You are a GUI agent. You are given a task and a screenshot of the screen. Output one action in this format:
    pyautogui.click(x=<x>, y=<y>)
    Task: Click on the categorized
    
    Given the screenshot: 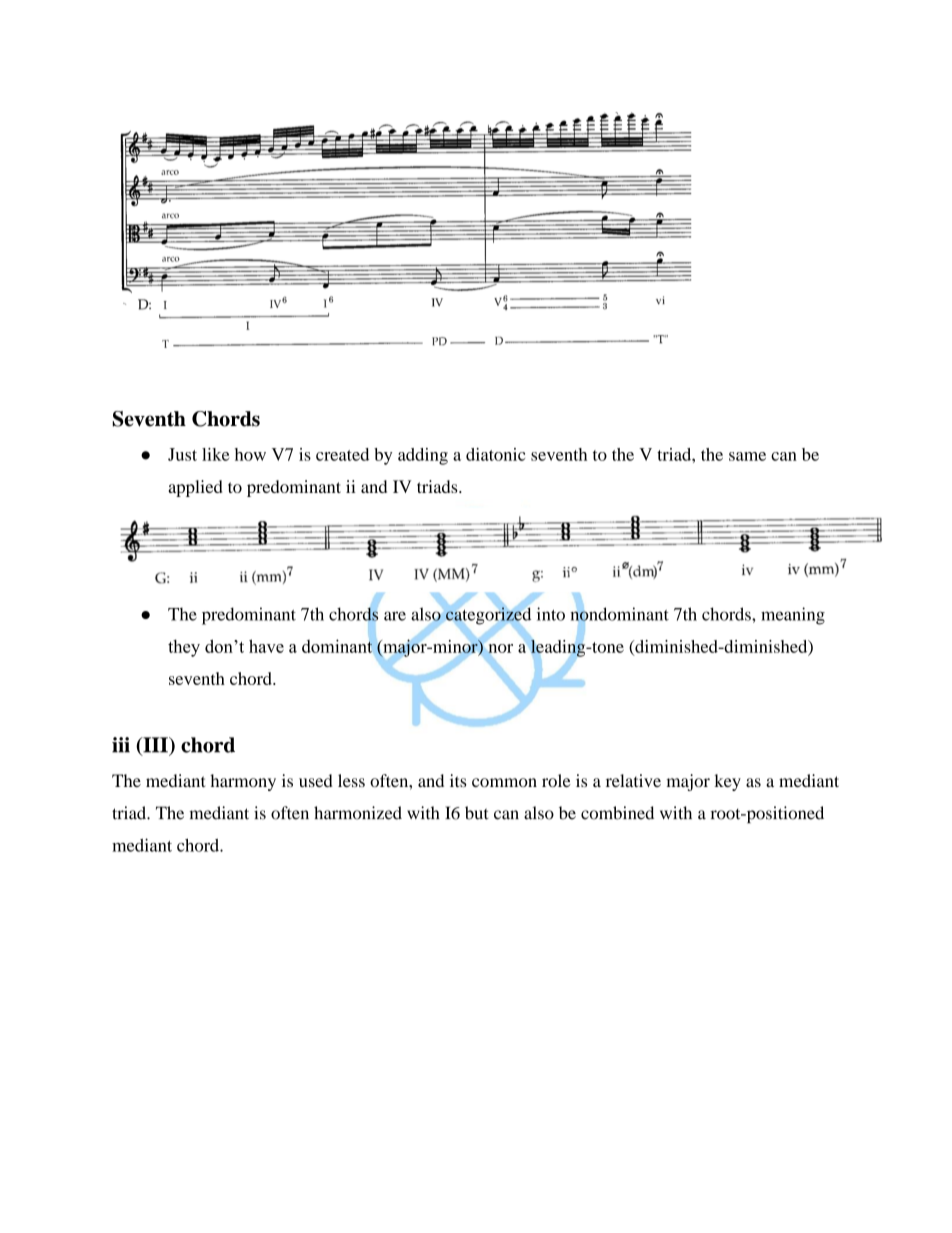 What is the action you would take?
    pyautogui.click(x=488, y=616)
